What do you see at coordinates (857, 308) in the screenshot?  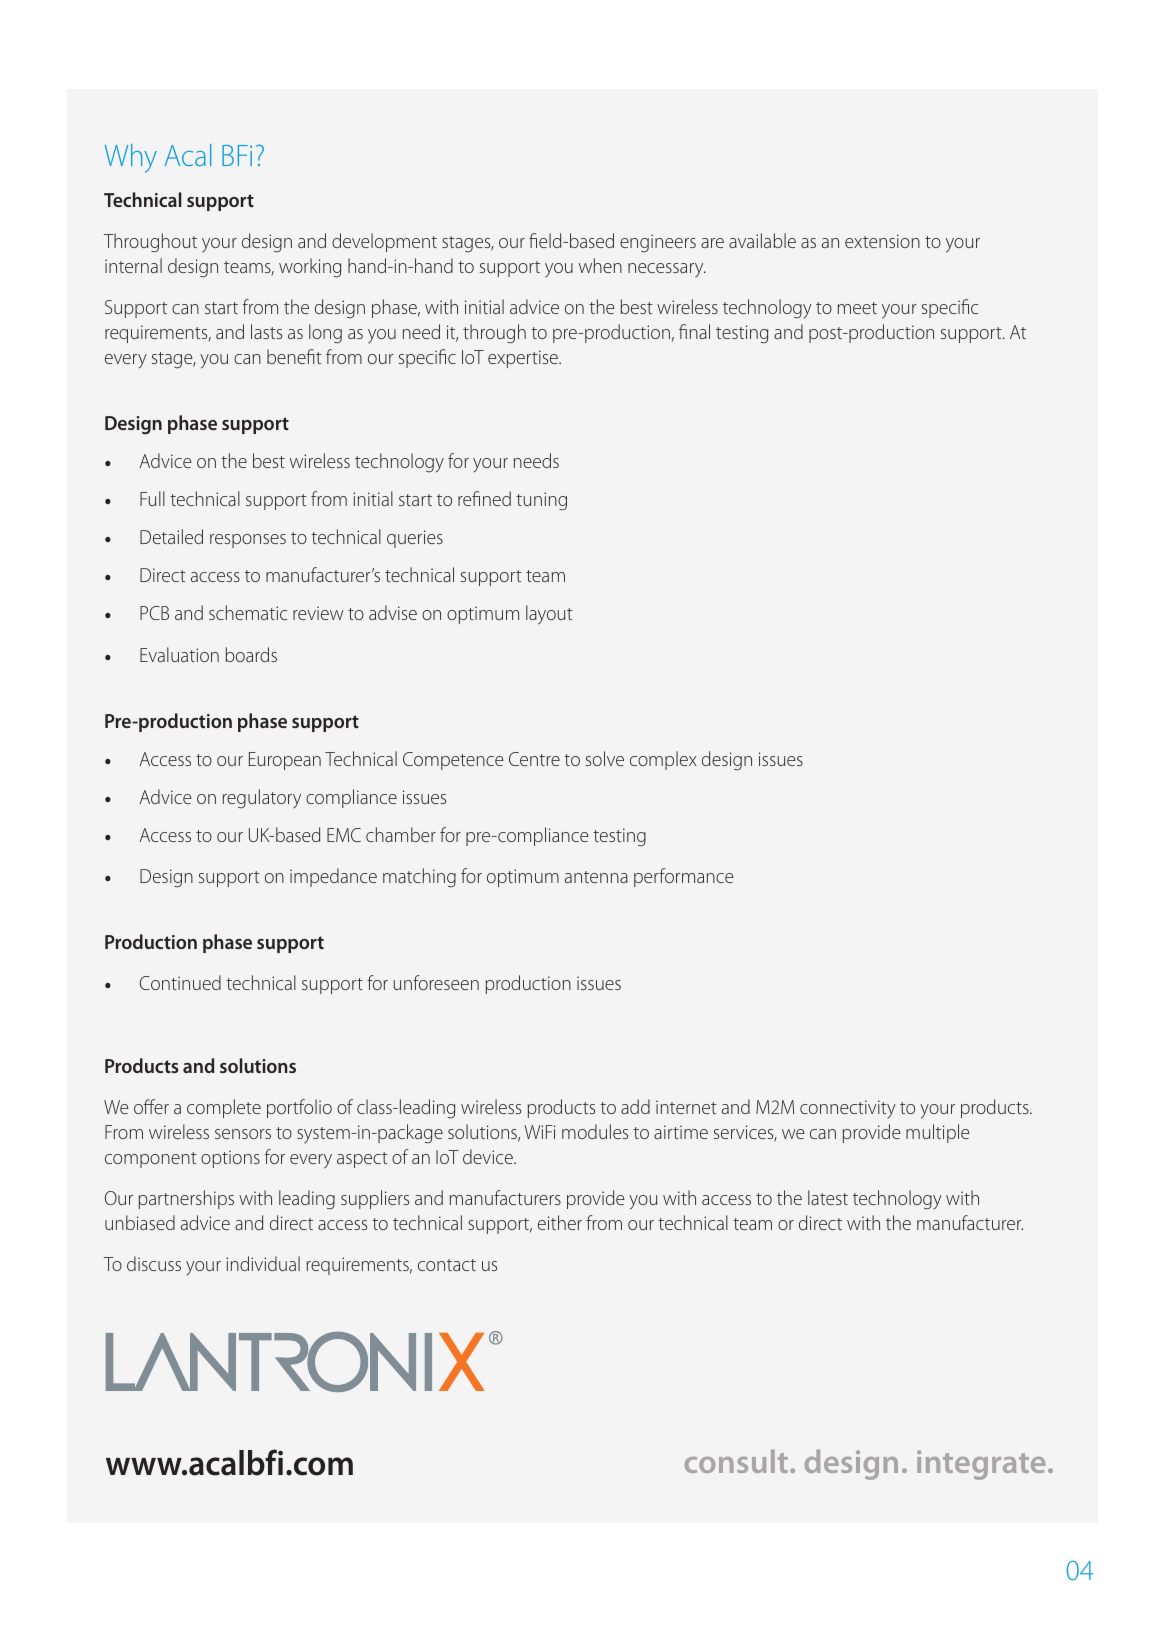 I see `meet` at bounding box center [857, 308].
